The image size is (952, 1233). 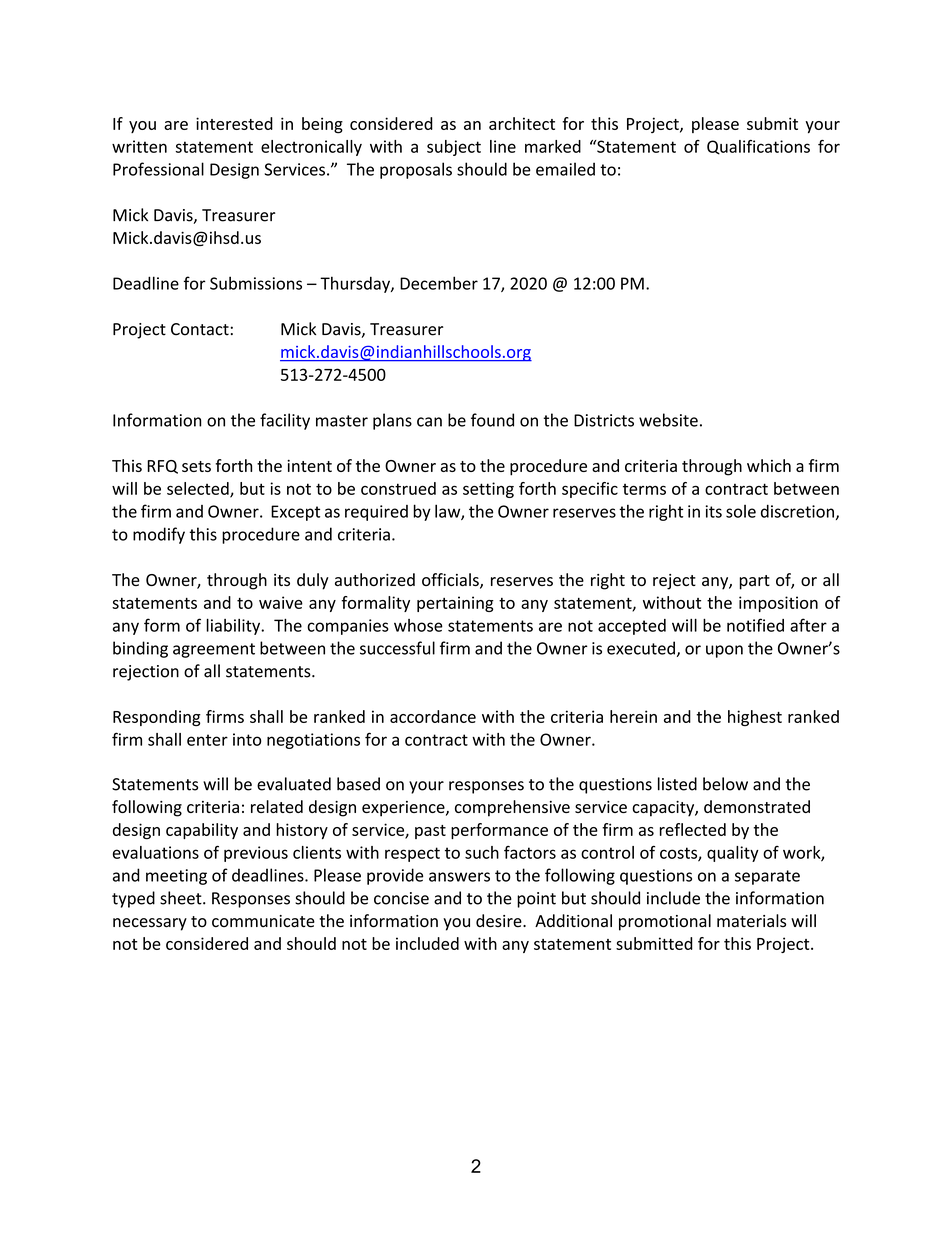 What do you see at coordinates (668, 420) in the screenshot?
I see `website` at bounding box center [668, 420].
